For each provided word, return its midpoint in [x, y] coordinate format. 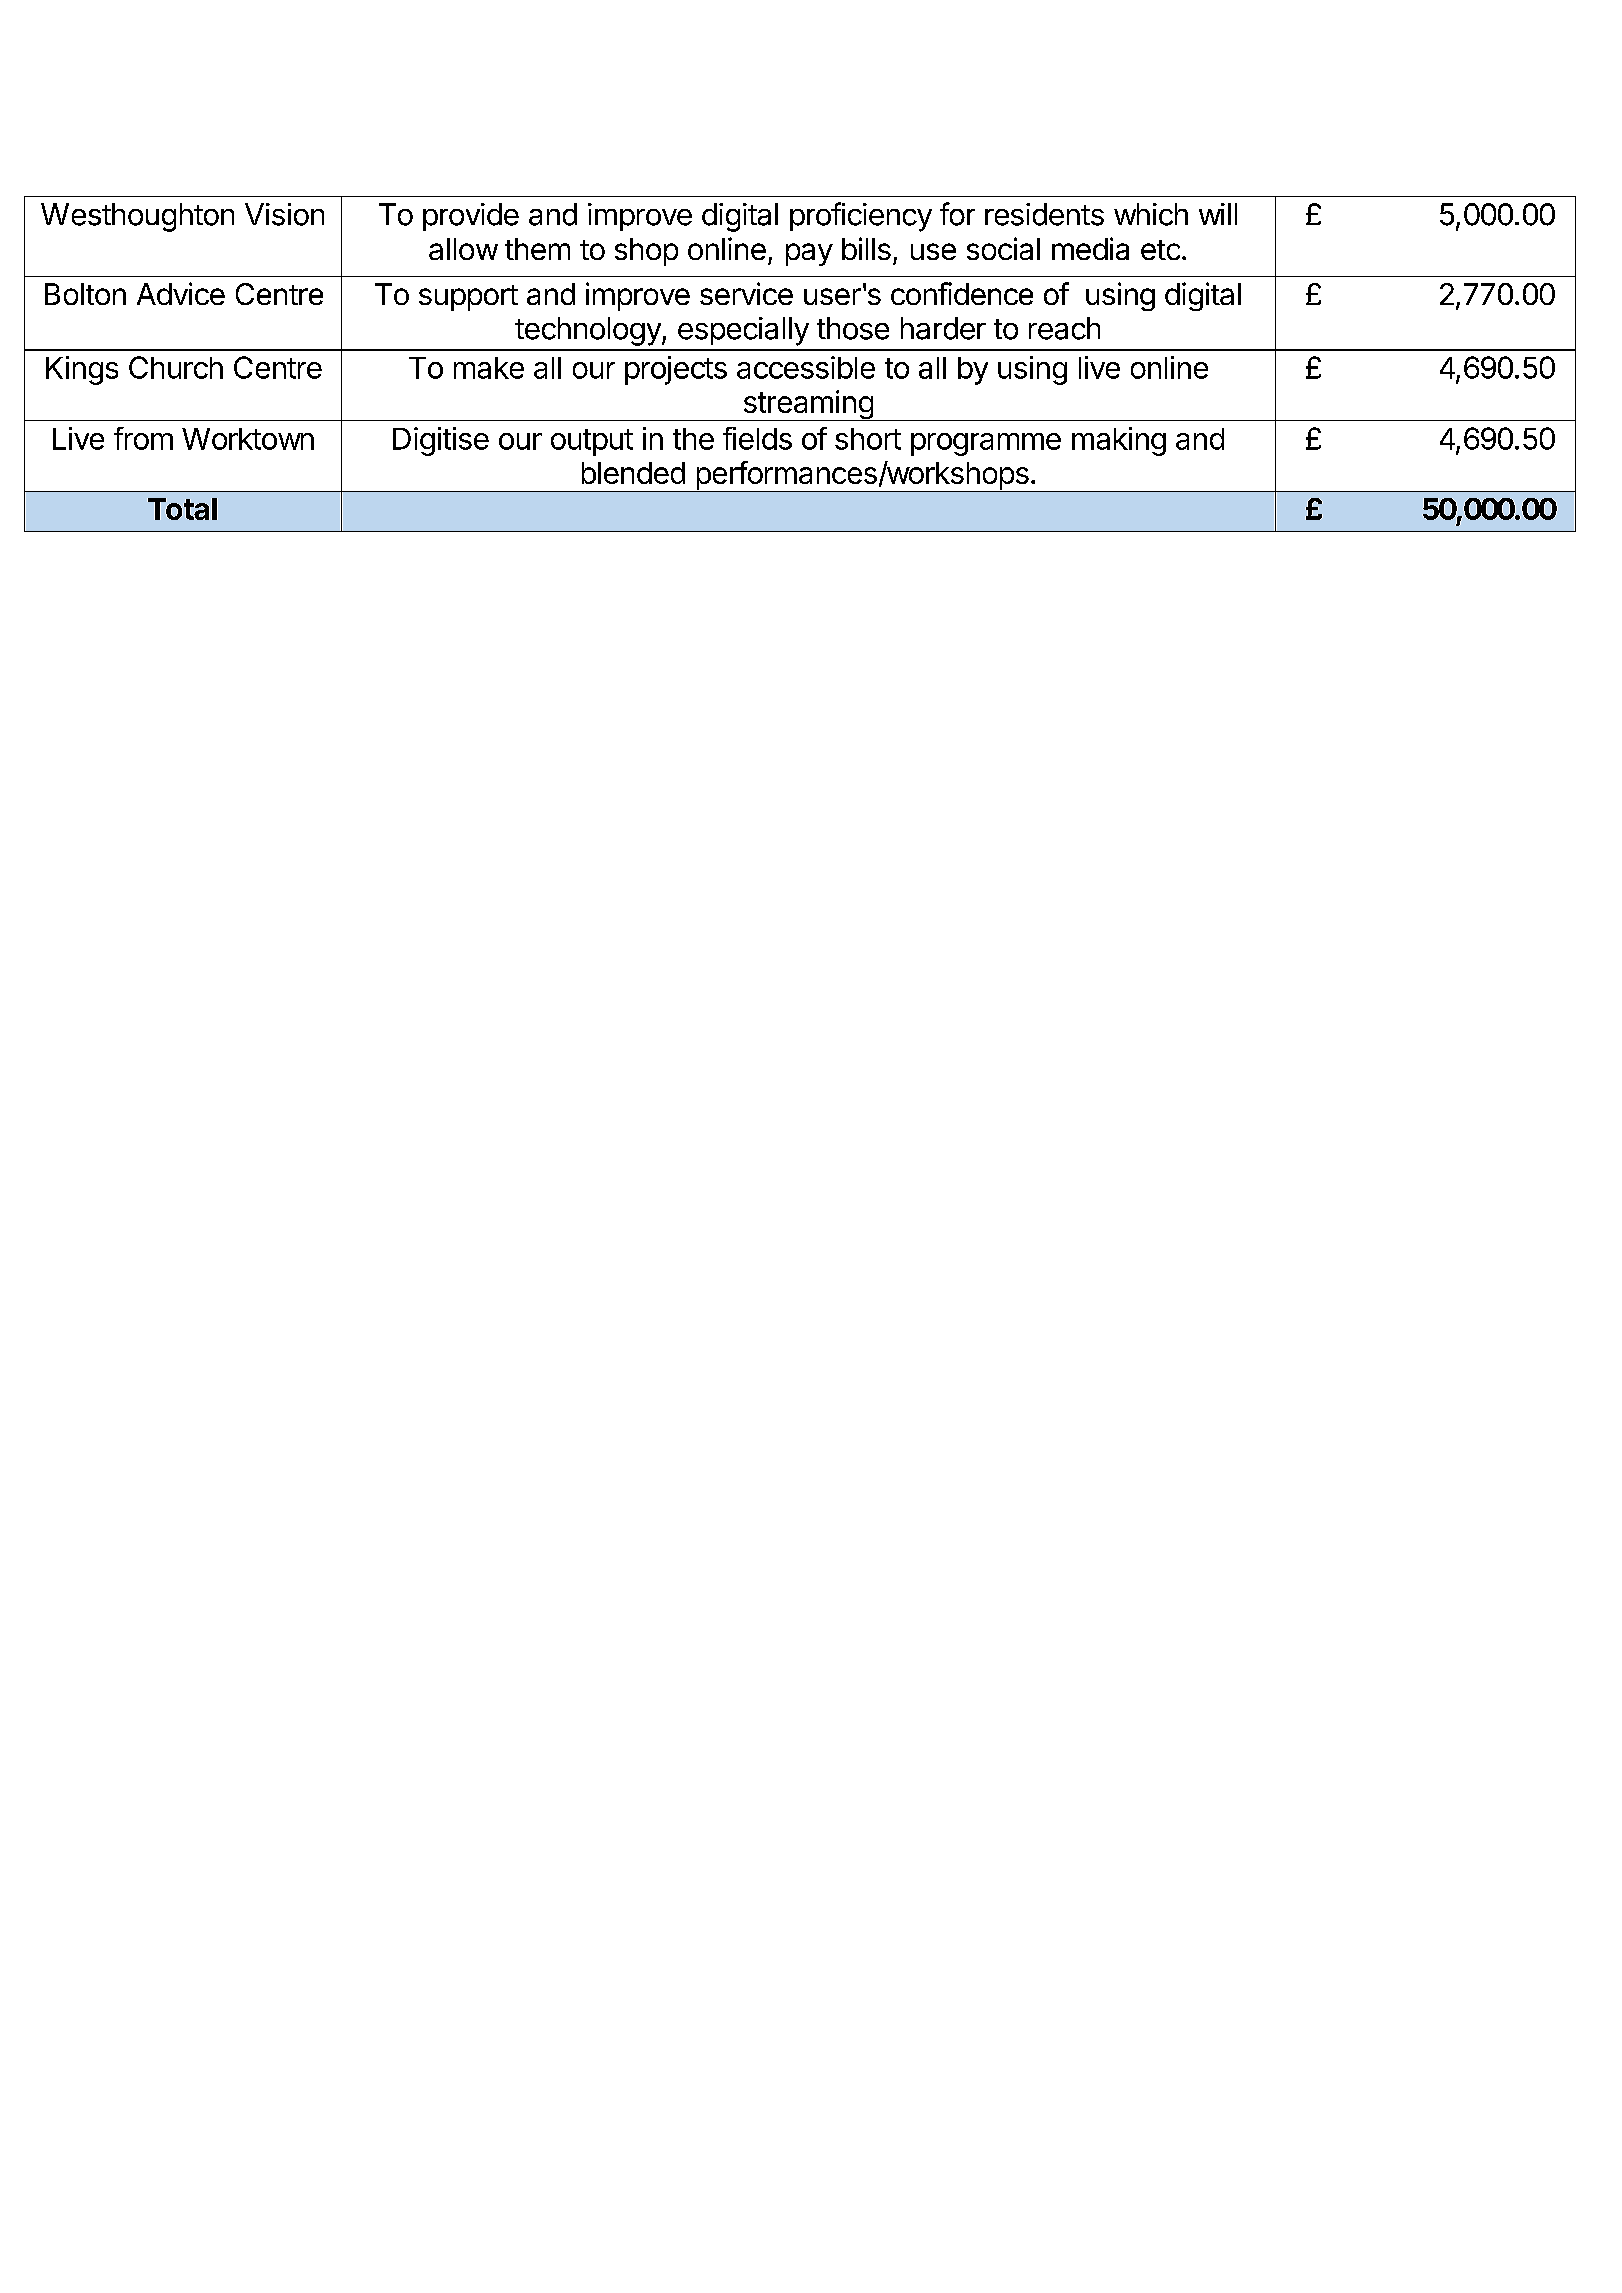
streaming [808, 405]
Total [182, 509]
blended [633, 473]
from [143, 438]
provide [471, 217]
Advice [181, 293]
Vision [284, 214]
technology [589, 331]
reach [1064, 328]
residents [1044, 214]
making [1119, 441]
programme [986, 444]
